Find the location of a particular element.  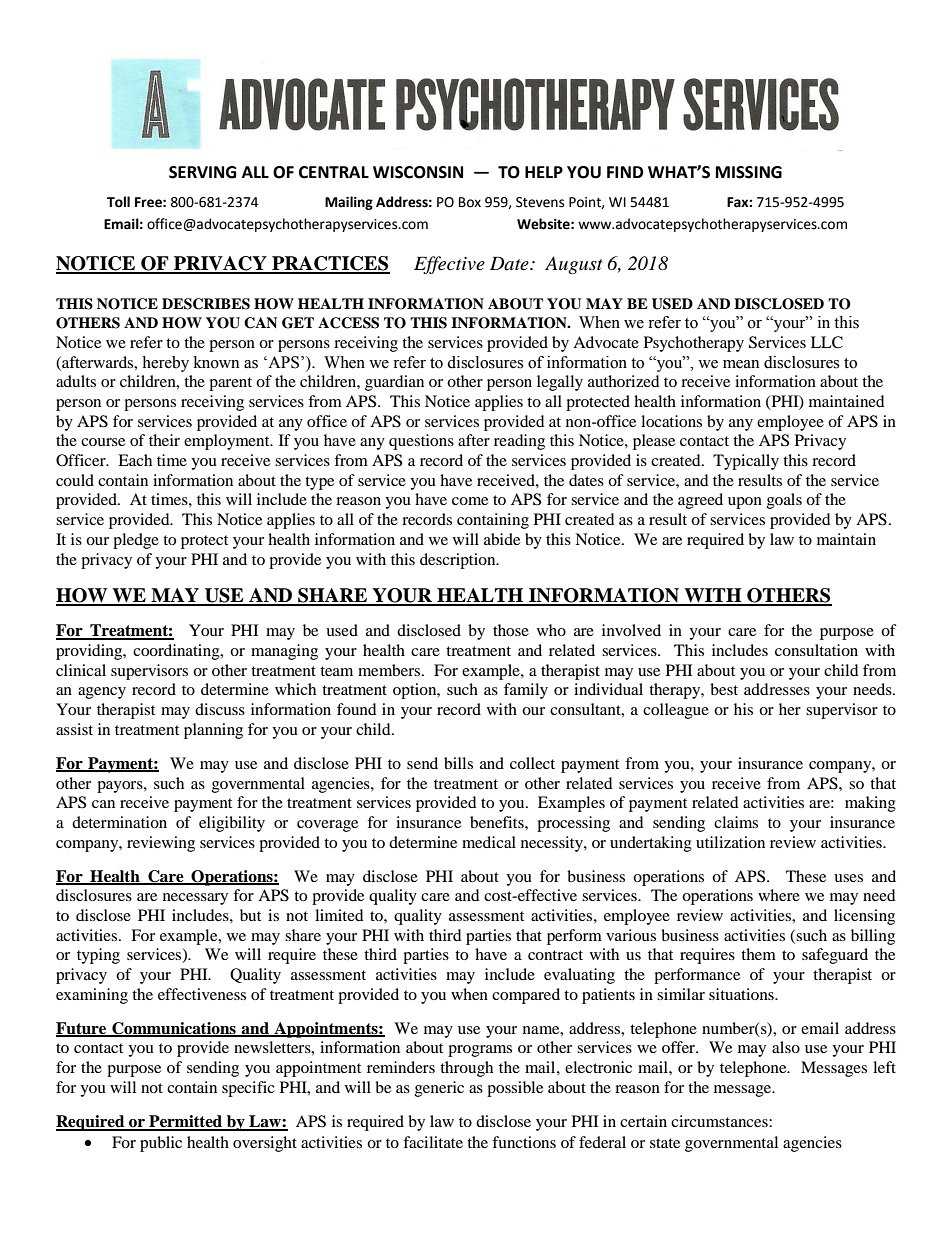

MISSING is located at coordinates (749, 172).
